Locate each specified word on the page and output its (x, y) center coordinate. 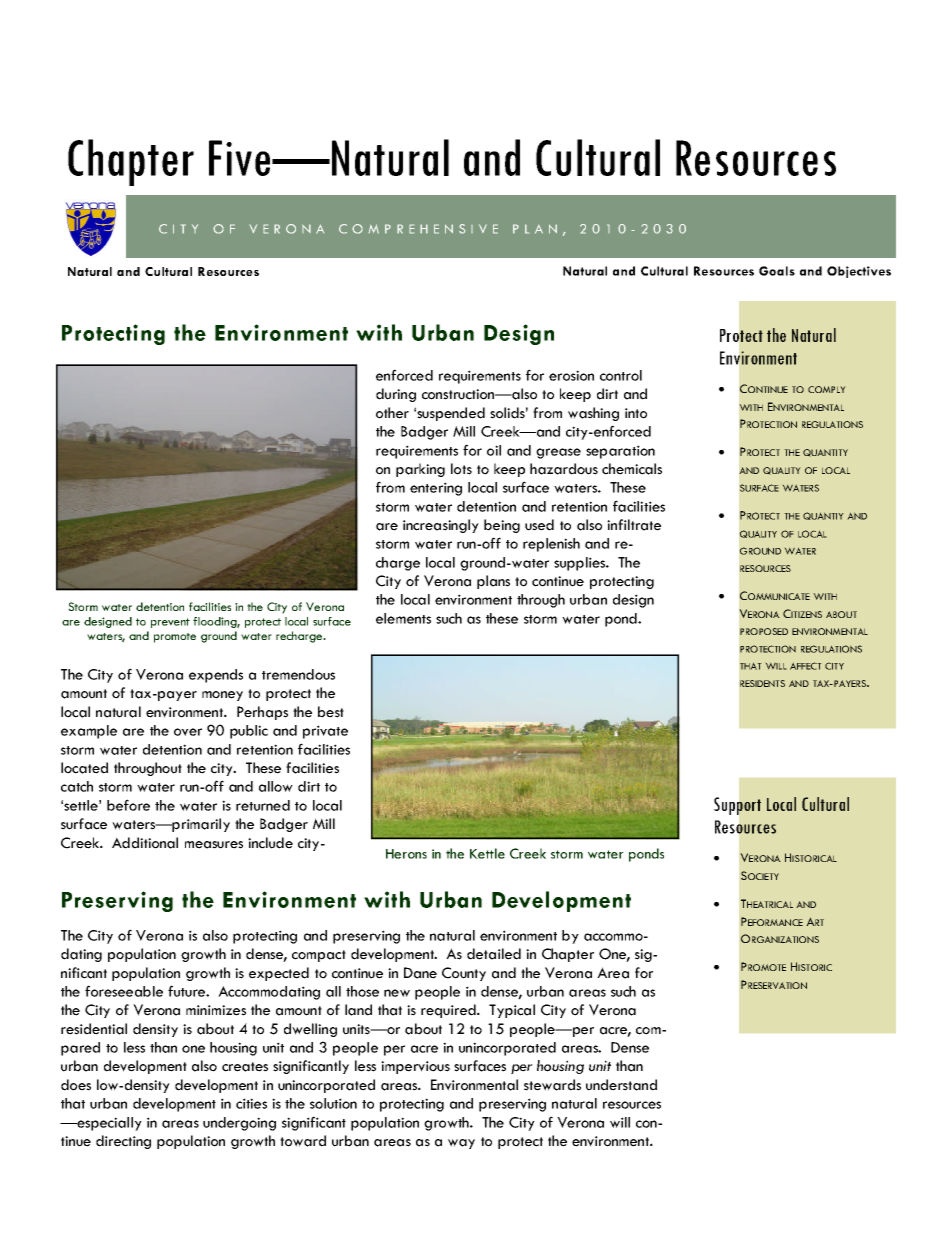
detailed (494, 954)
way (461, 1144)
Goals (777, 271)
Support (737, 806)
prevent (170, 623)
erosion (571, 375)
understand (621, 1085)
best (331, 712)
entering (436, 489)
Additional (145, 843)
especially (108, 1124)
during (396, 395)
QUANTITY (825, 453)
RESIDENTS (762, 683)
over (188, 732)
